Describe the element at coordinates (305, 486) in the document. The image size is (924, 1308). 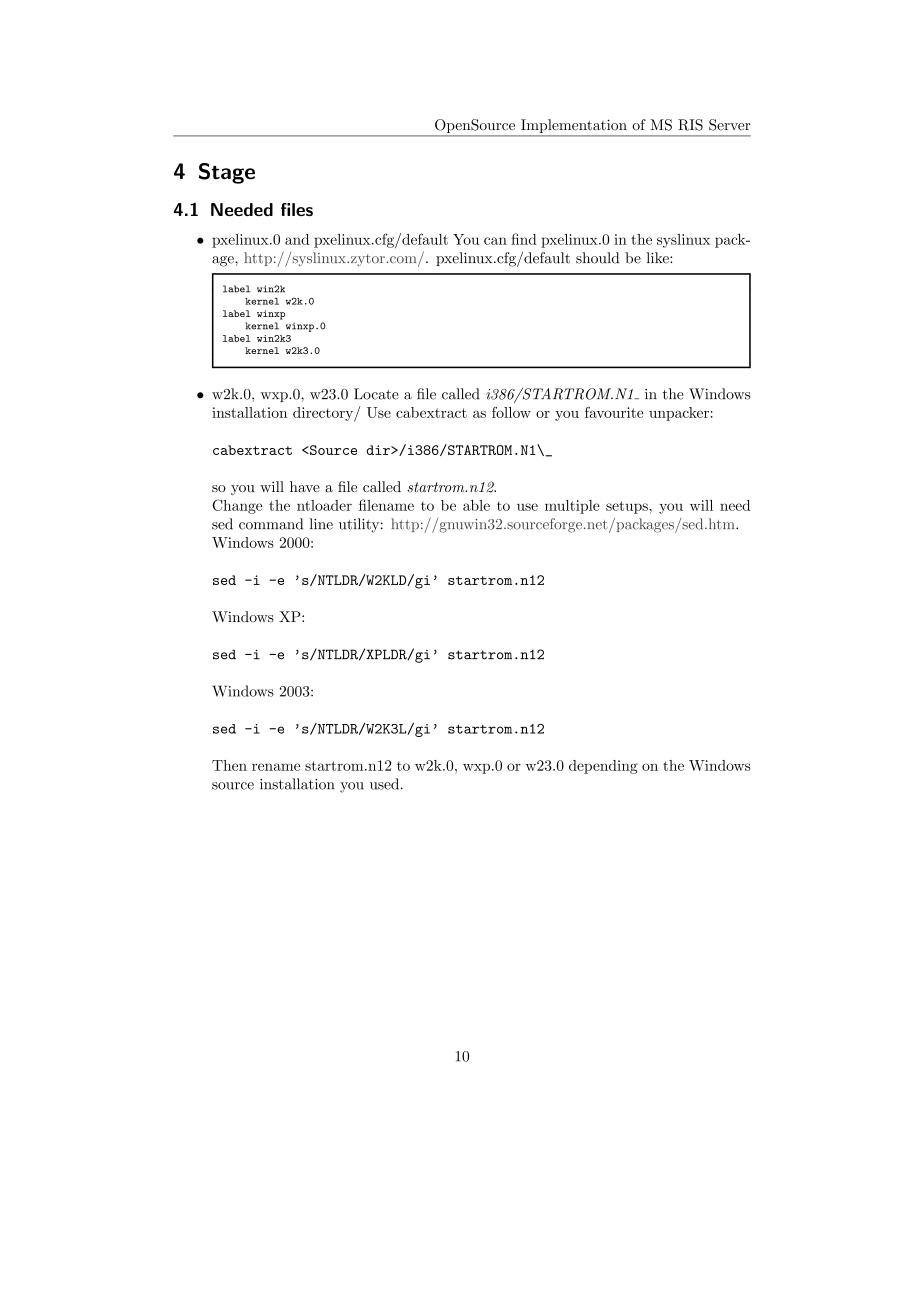
I see `have` at that location.
